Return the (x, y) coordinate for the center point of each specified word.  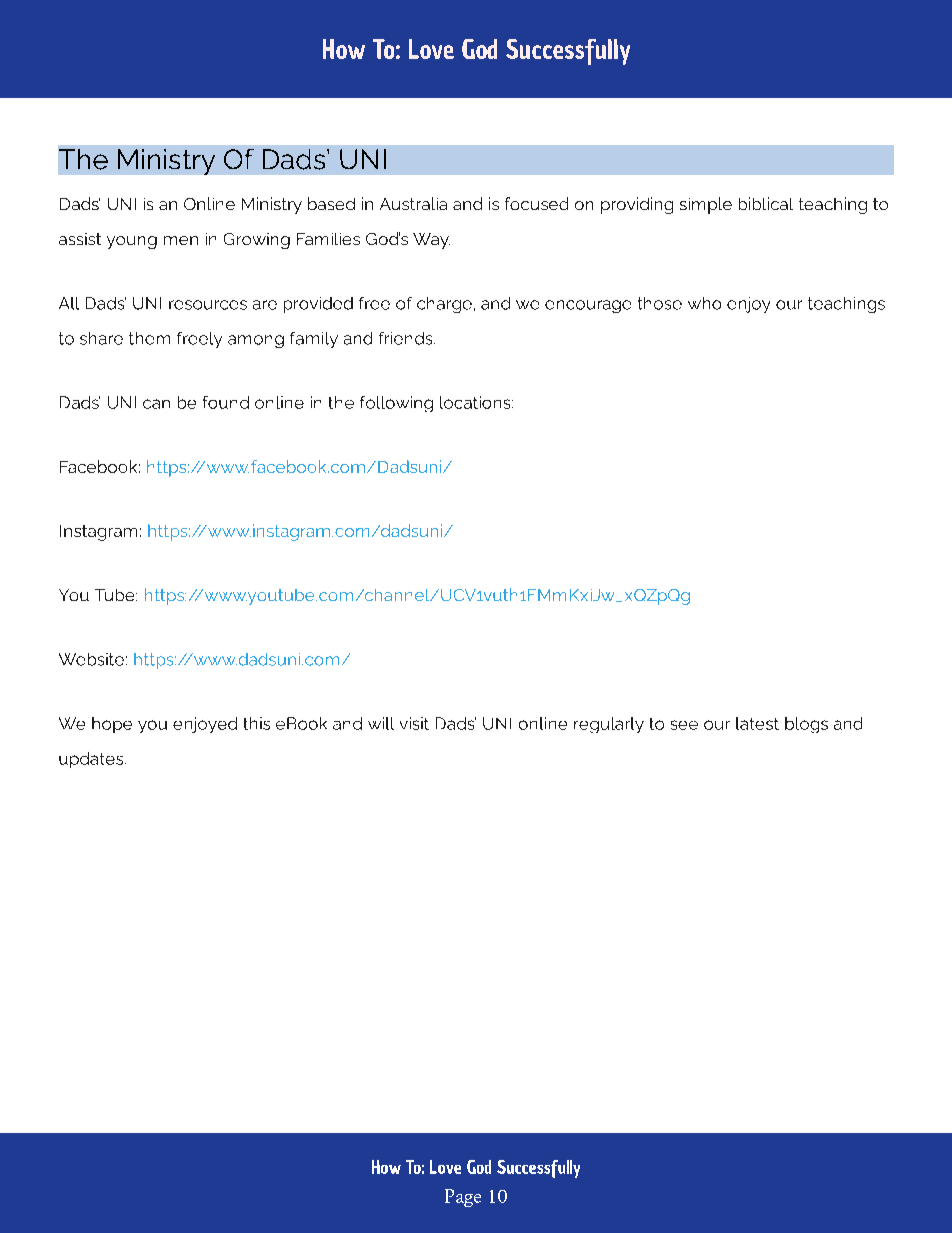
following (396, 404)
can (156, 404)
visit (414, 723)
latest (757, 723)
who (704, 303)
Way (431, 241)
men (181, 240)
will (381, 723)
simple (706, 205)
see (684, 725)
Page (463, 1198)
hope (112, 725)
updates (92, 760)
